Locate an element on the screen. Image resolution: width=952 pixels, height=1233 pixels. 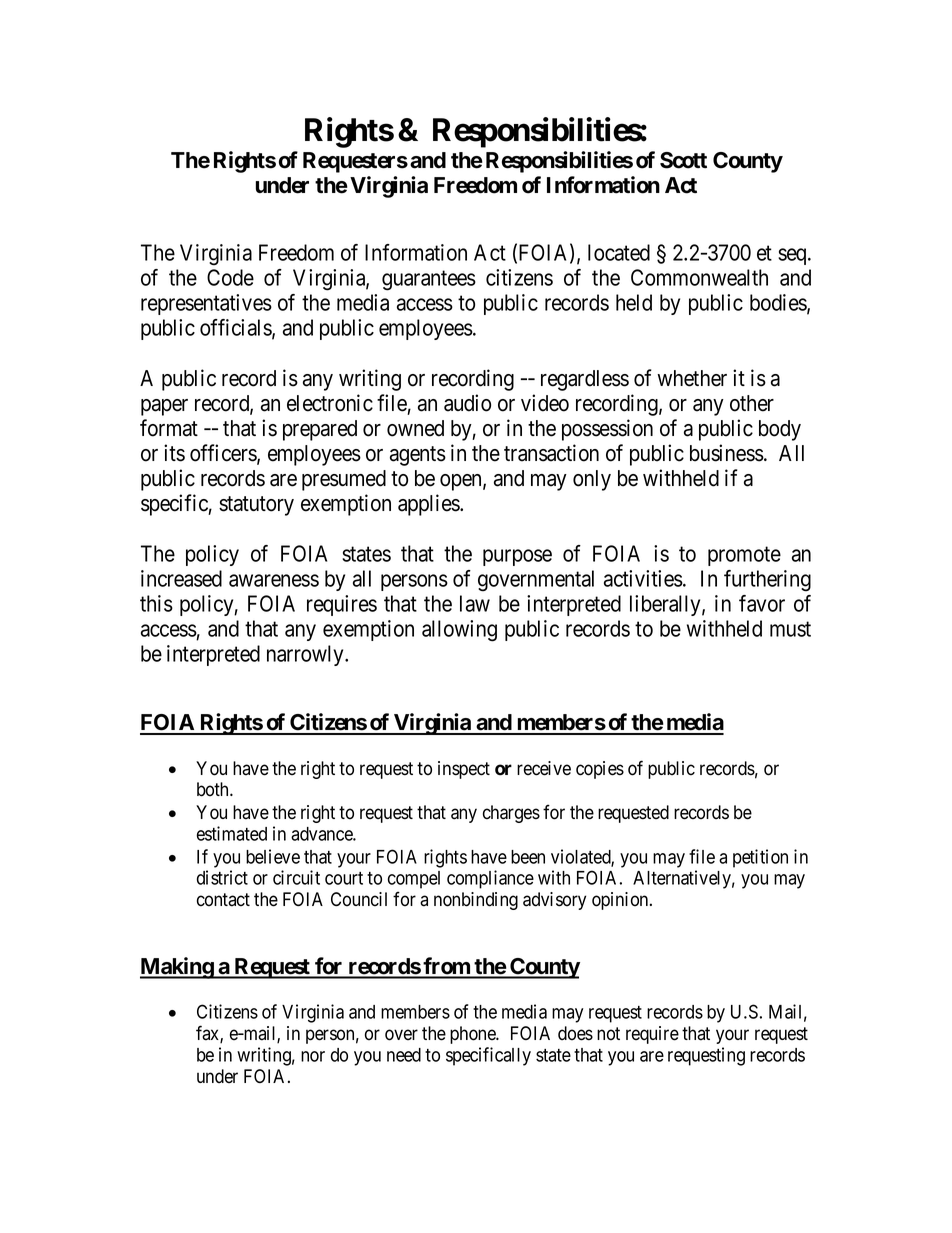
Code is located at coordinates (230, 277).
